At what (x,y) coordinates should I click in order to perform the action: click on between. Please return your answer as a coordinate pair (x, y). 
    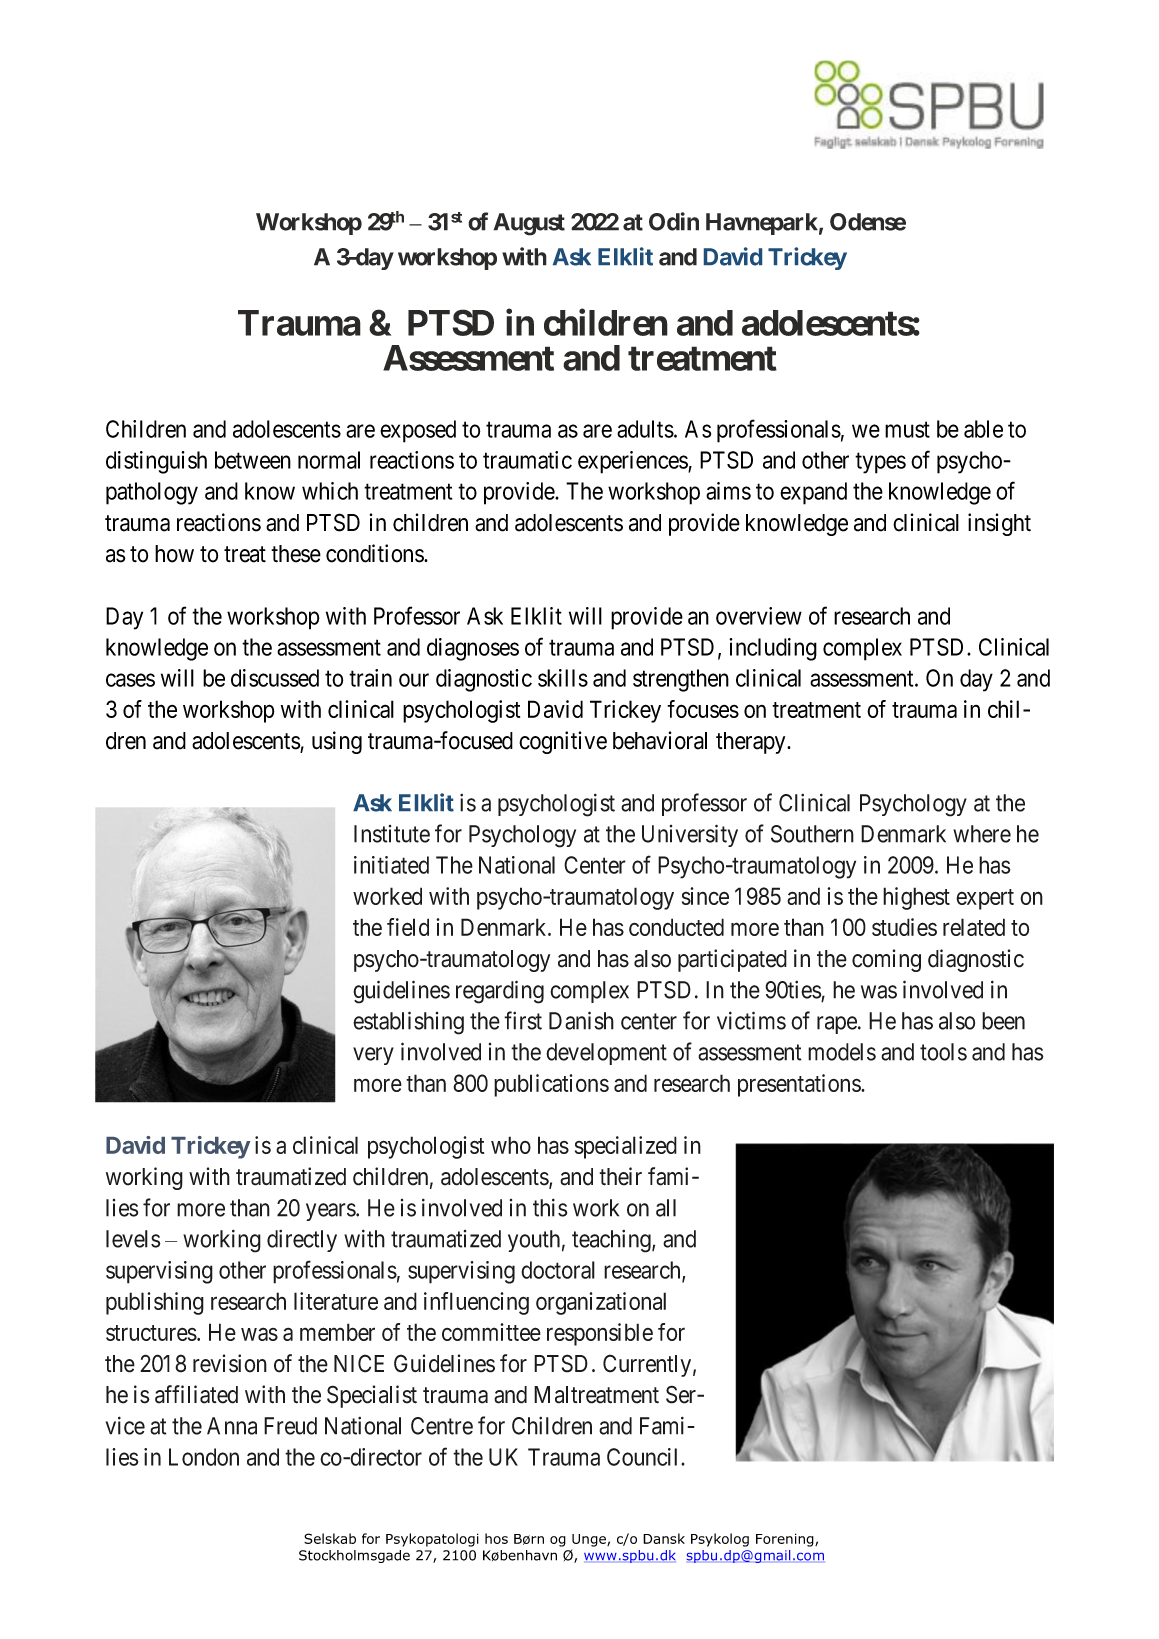
    Looking at the image, I should click on (253, 460).
